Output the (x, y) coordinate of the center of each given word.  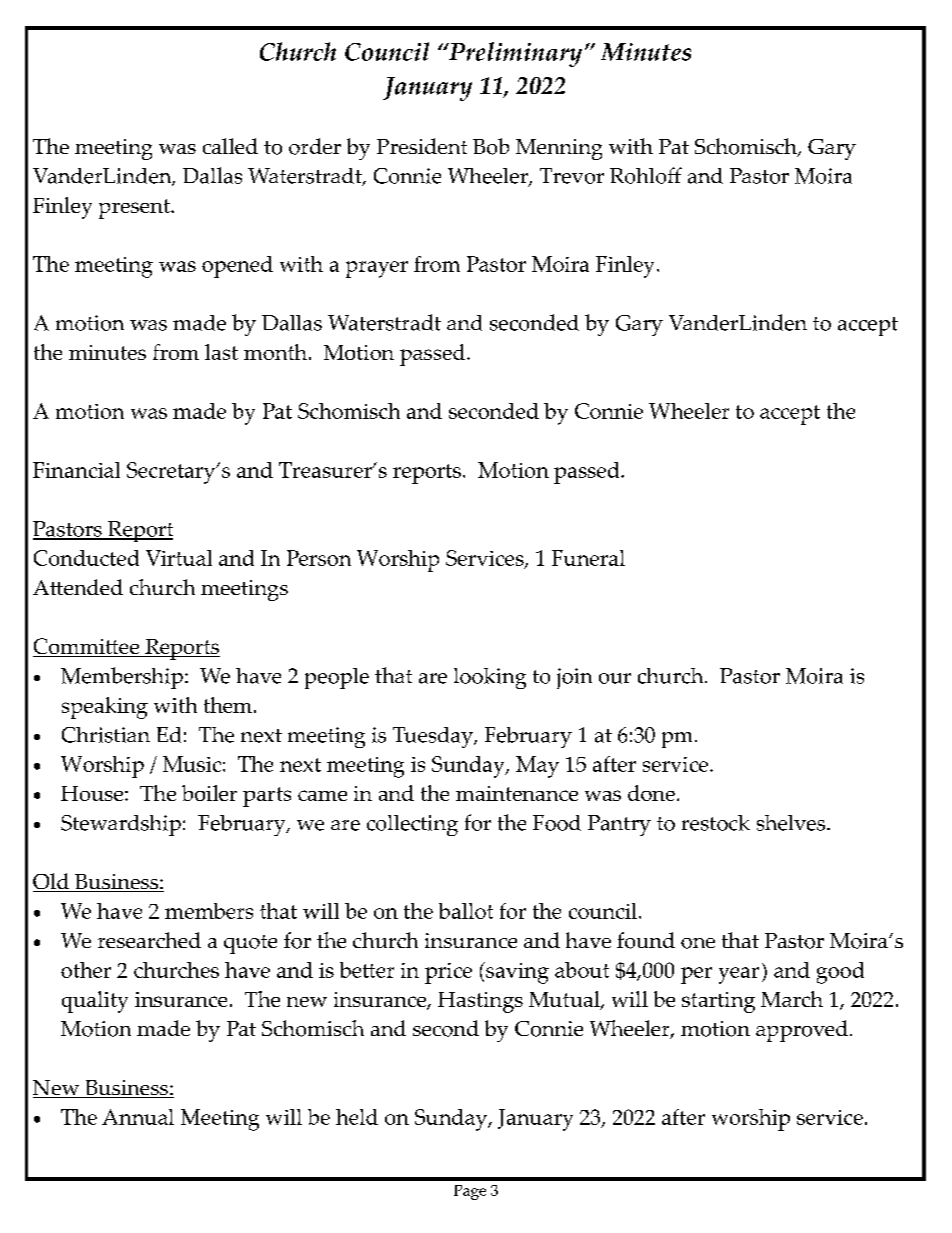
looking (490, 678)
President (422, 146)
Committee (87, 647)
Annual (138, 1117)
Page (470, 1192)
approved (802, 1031)
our (615, 678)
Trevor (572, 176)
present (135, 209)
